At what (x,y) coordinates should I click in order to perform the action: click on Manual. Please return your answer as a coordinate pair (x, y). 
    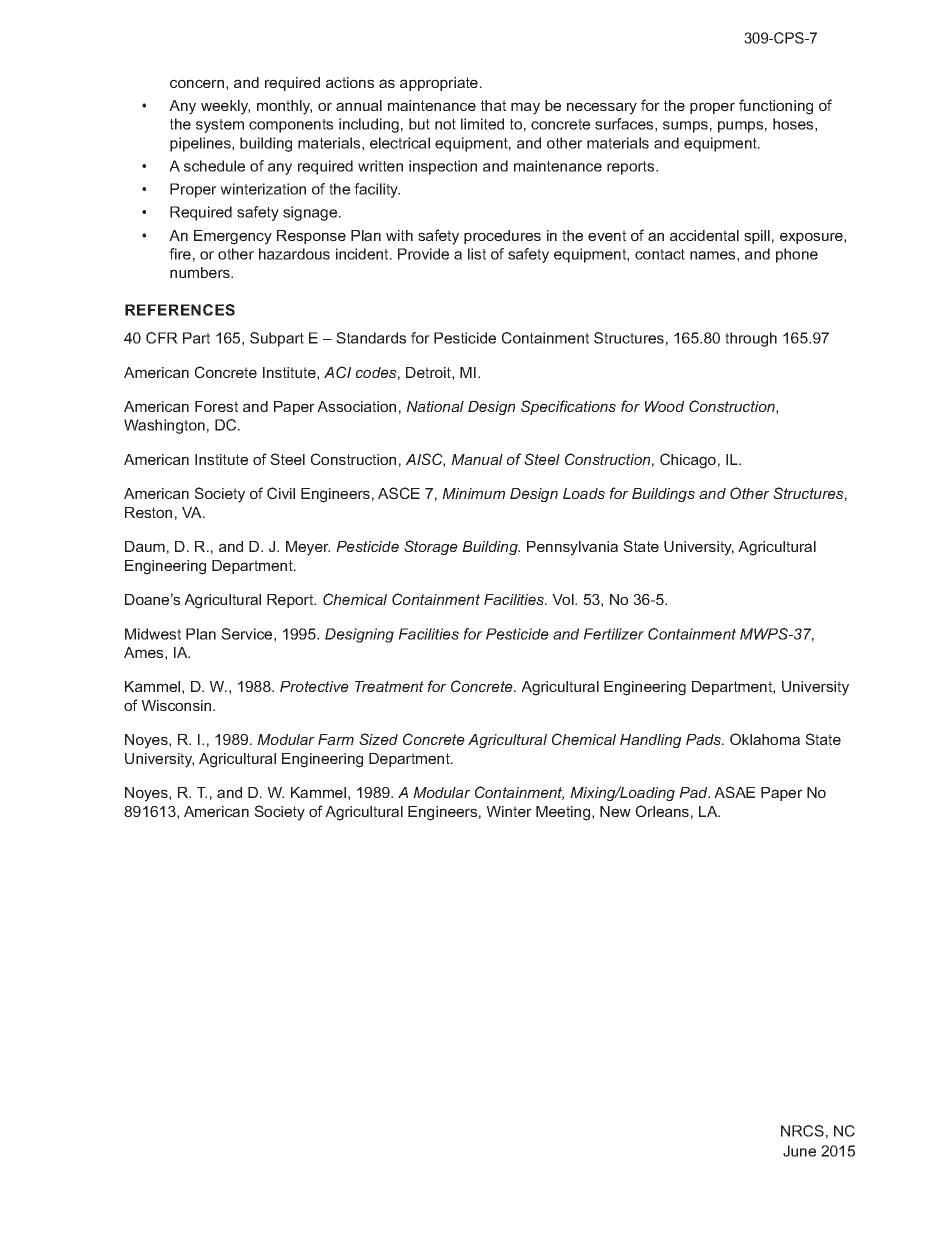
    Looking at the image, I should click on (477, 459).
